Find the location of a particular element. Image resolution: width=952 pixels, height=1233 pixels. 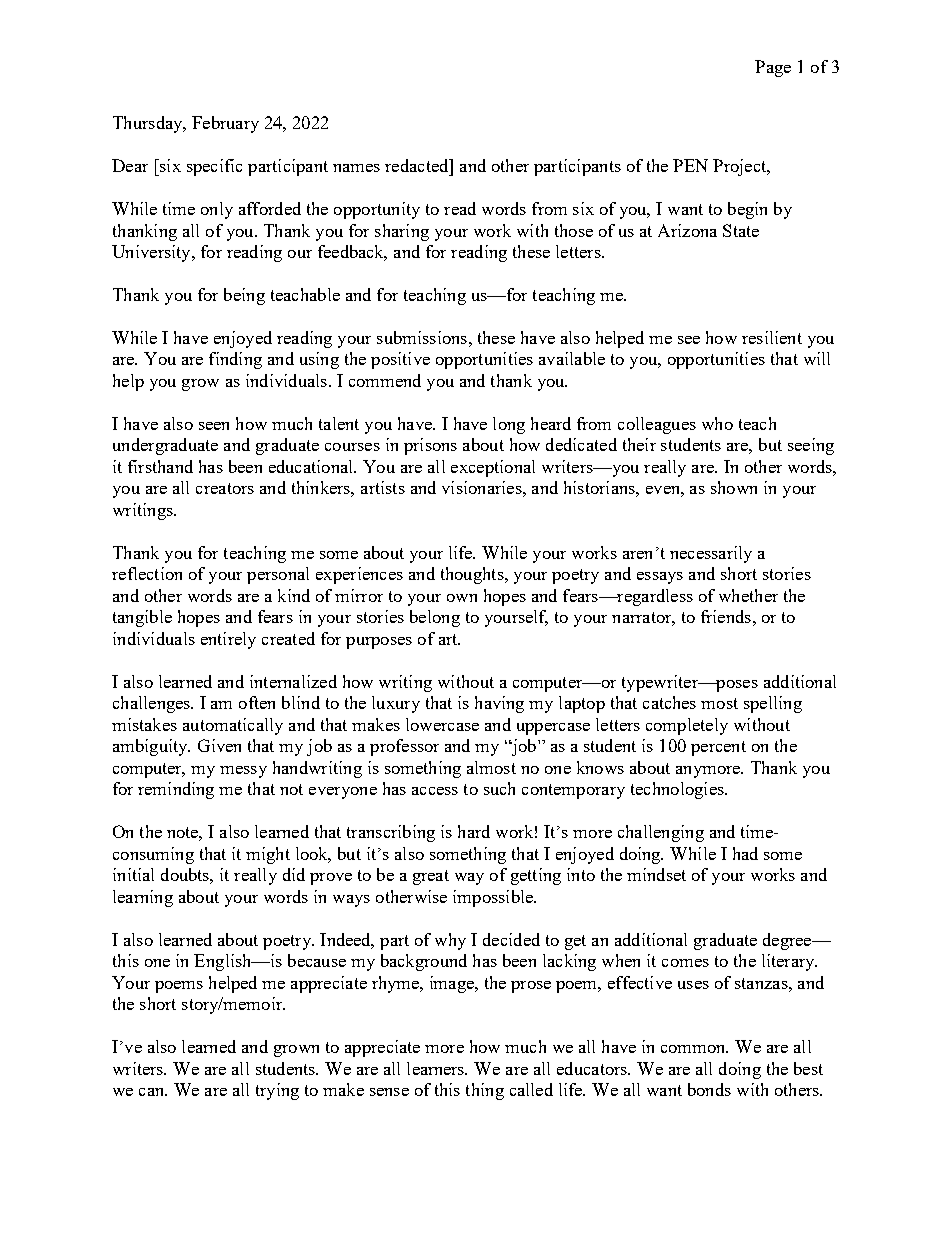

whether is located at coordinates (748, 595).
